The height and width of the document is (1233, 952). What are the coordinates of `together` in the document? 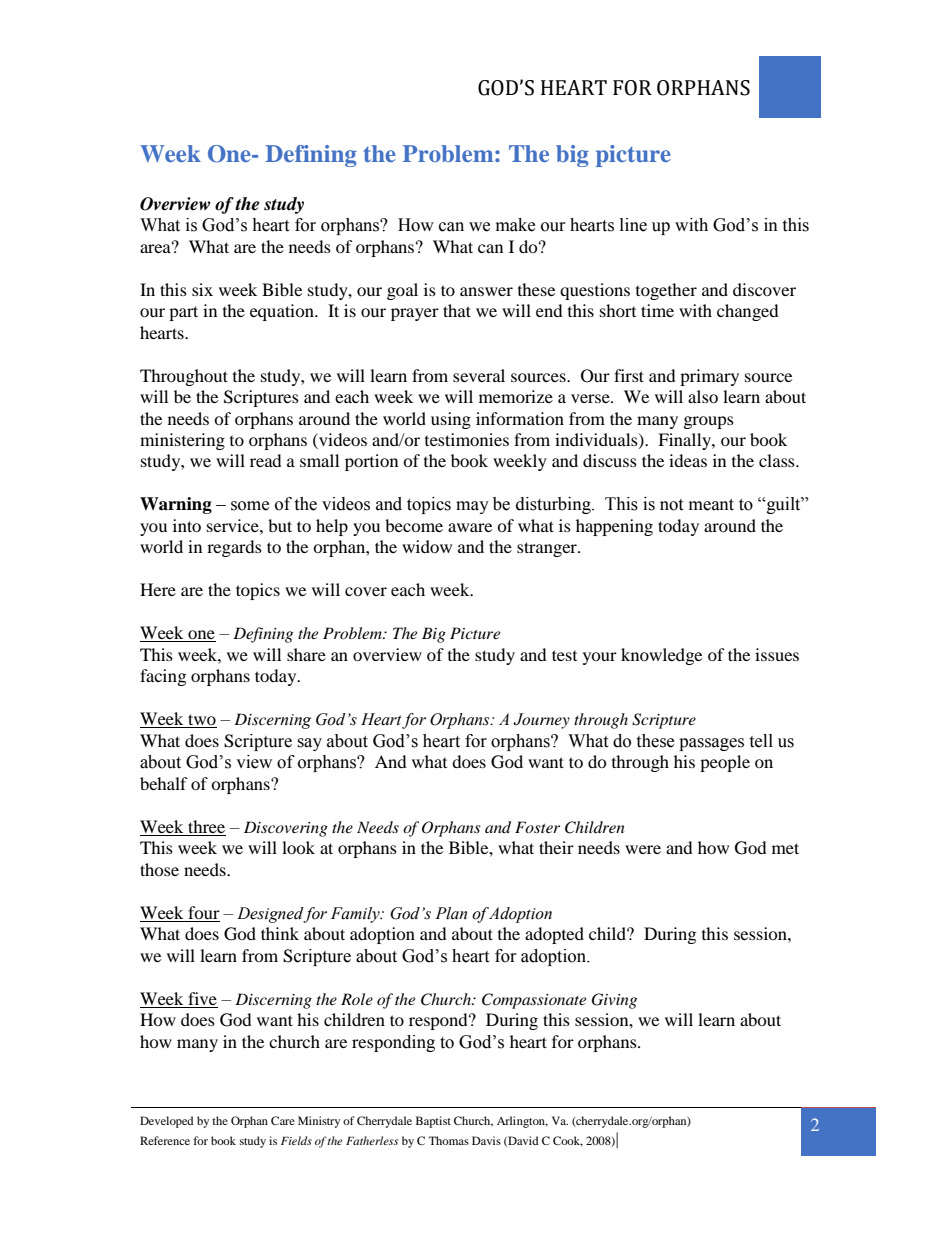 It's located at (666, 291).
